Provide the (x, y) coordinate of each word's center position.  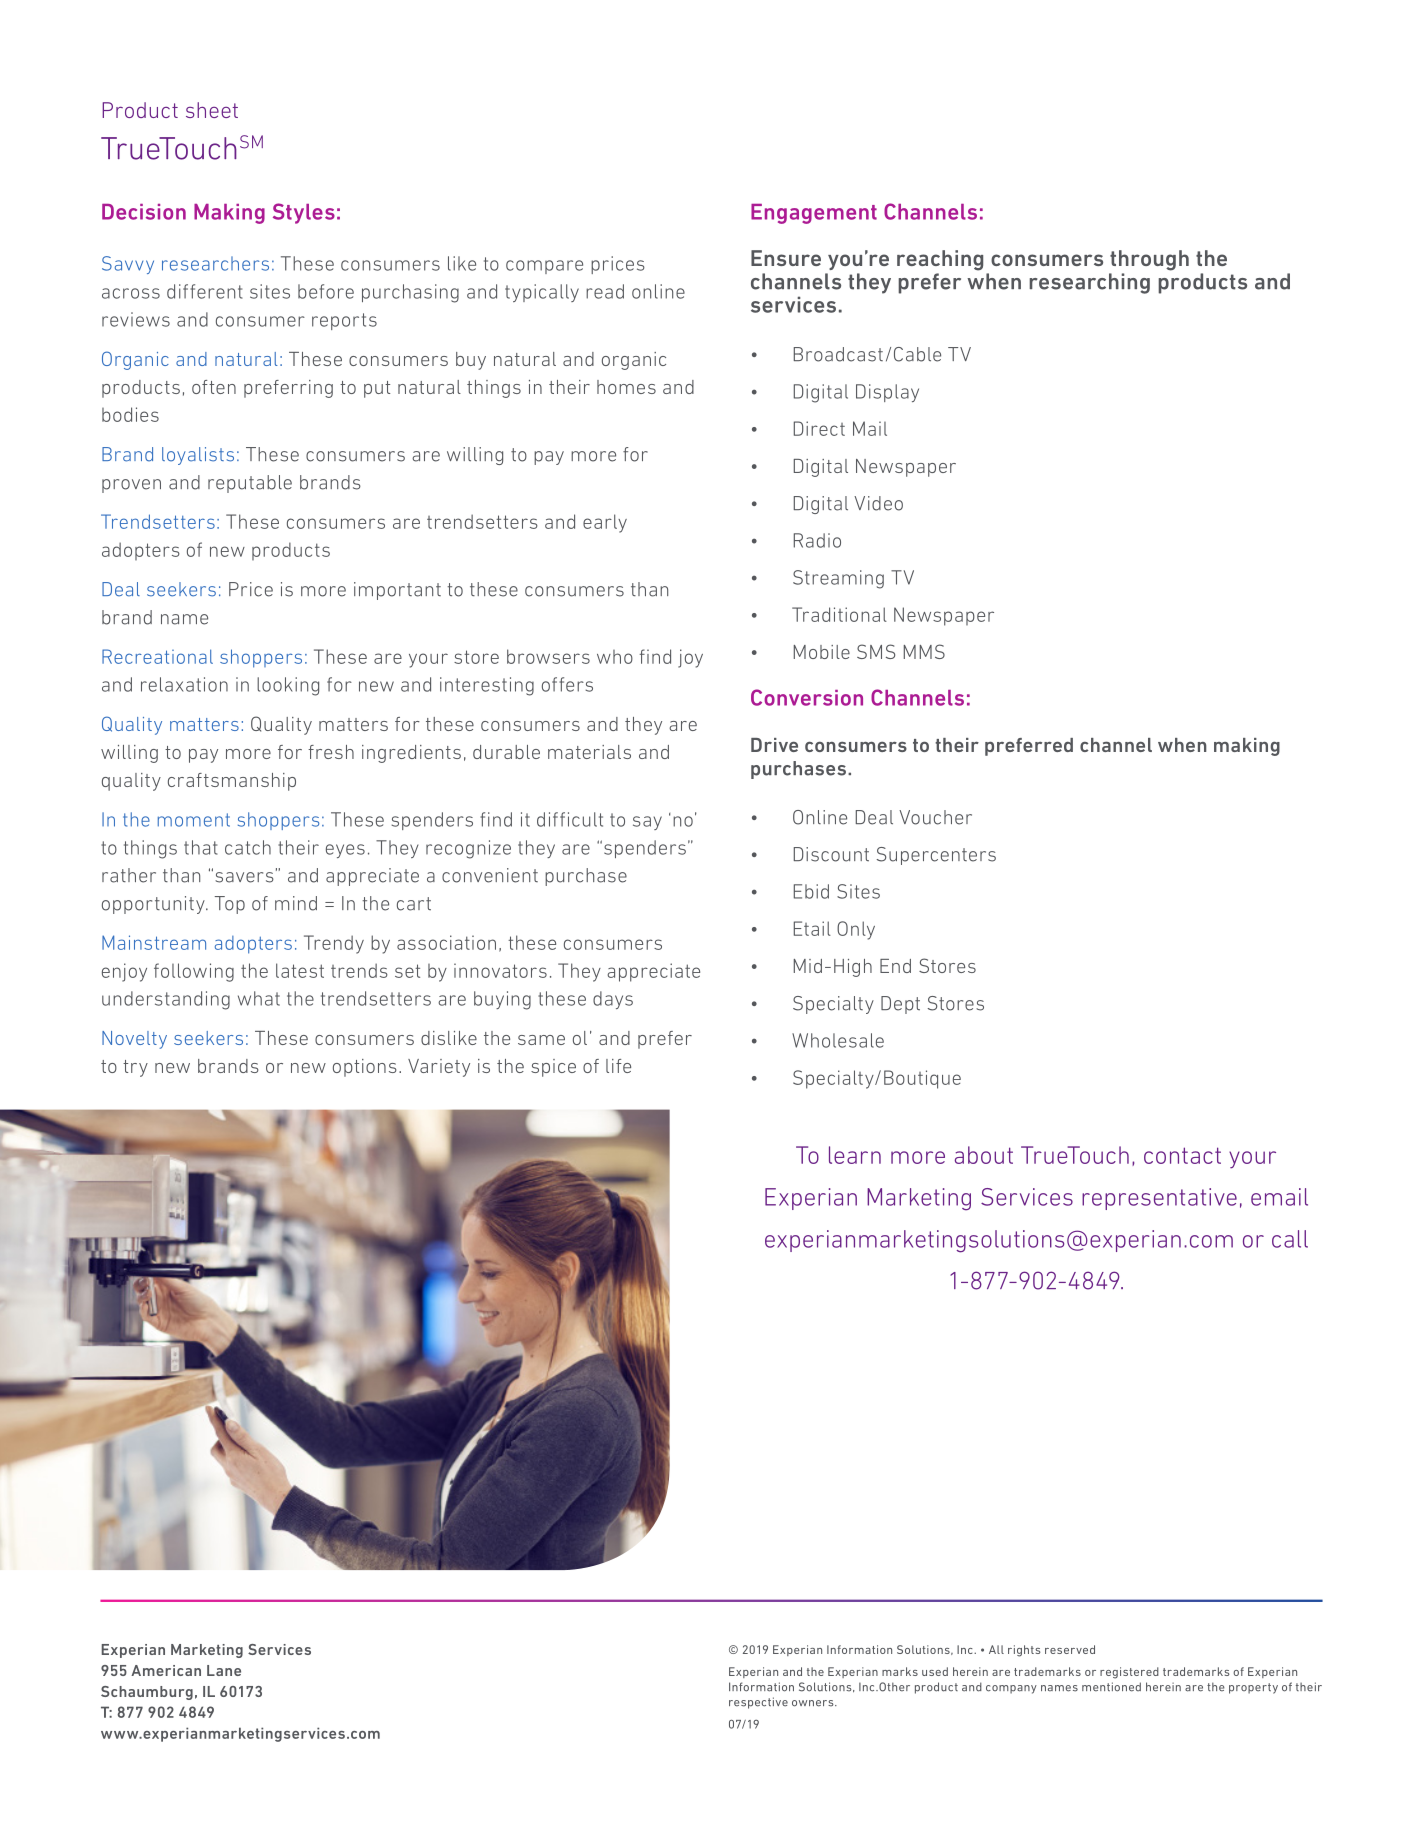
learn (855, 1155)
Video (878, 503)
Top (230, 905)
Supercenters (936, 856)
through (1149, 260)
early (605, 523)
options (365, 1068)
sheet (212, 110)
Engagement (814, 214)
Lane (224, 1670)
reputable (250, 484)
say (647, 823)
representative (1159, 1199)
